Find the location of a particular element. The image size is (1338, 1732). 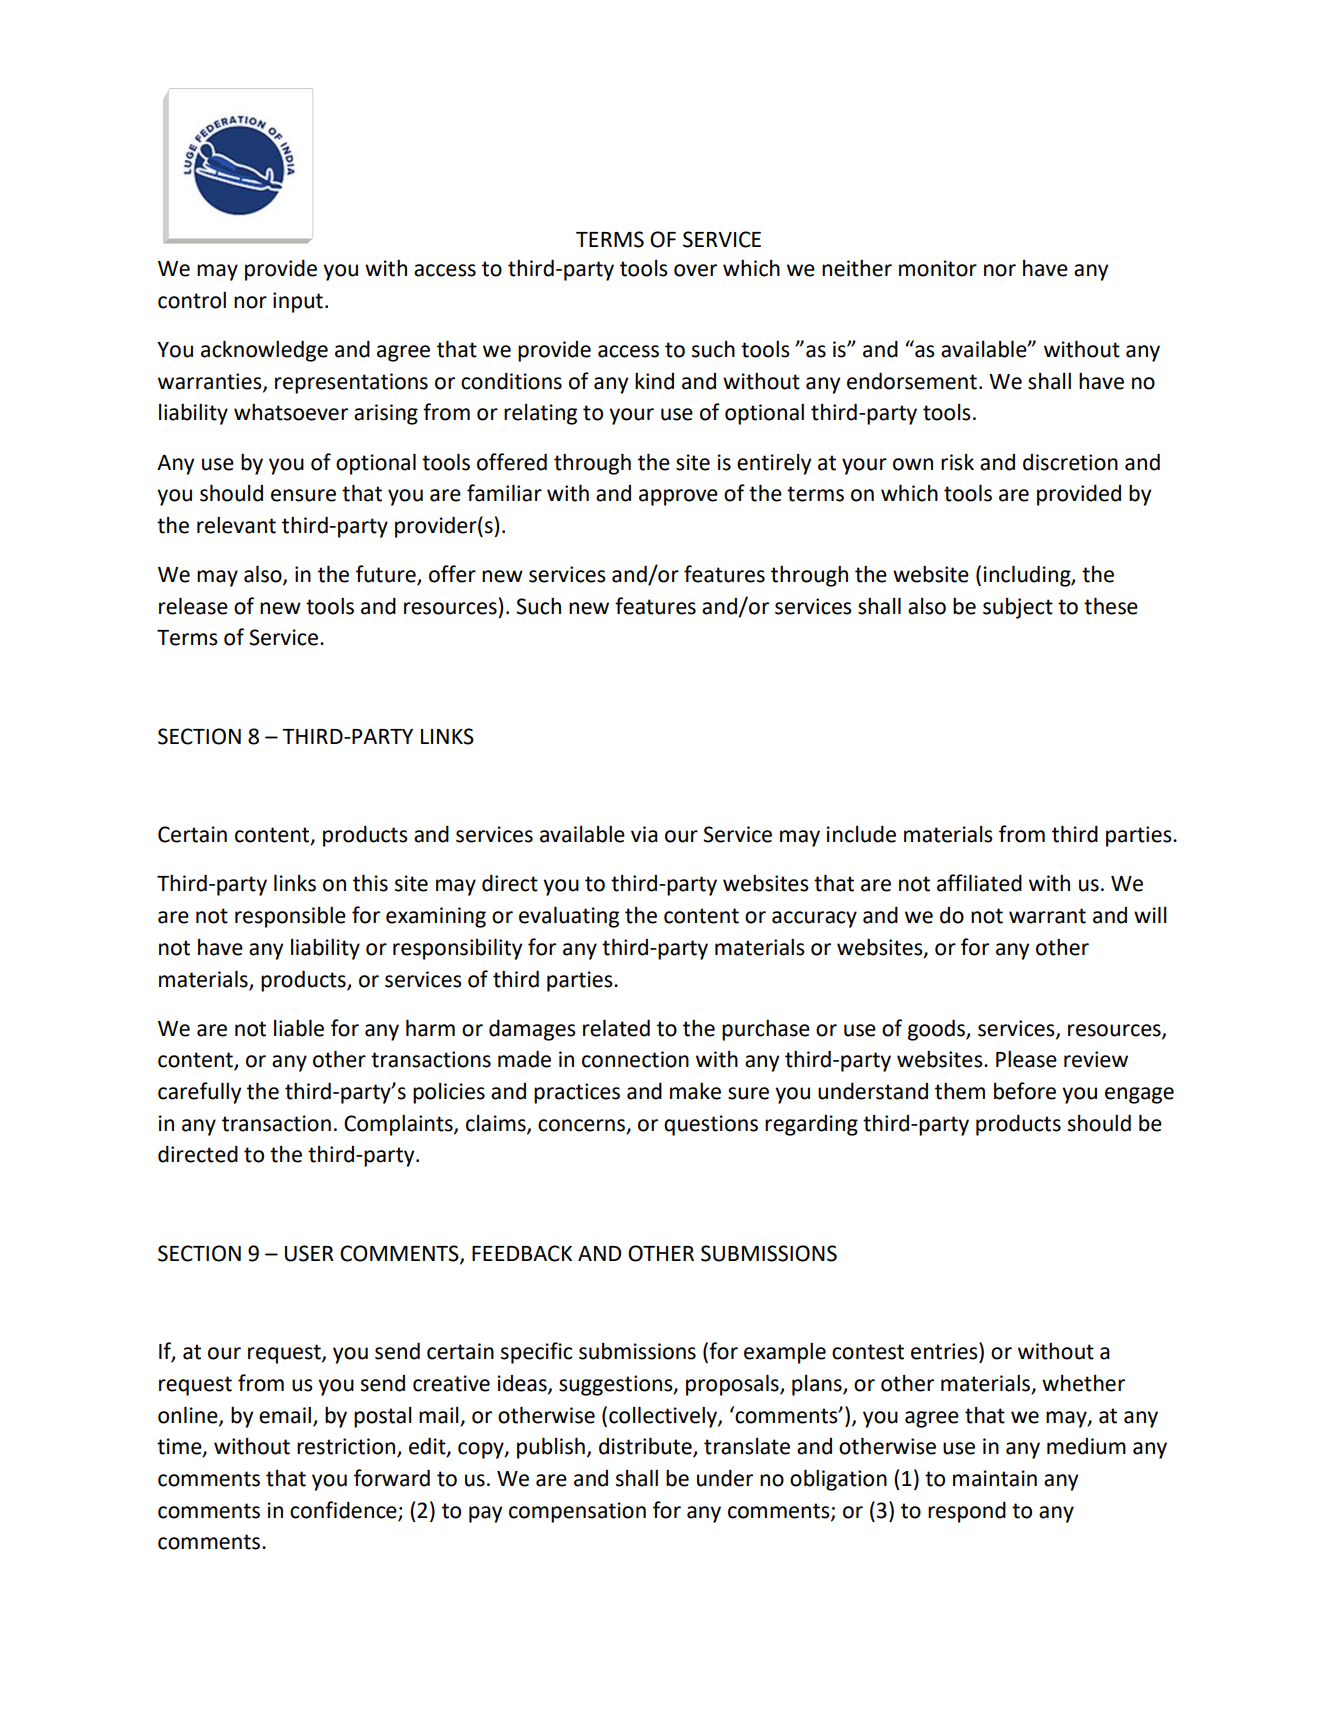

restriction is located at coordinates (347, 1447).
